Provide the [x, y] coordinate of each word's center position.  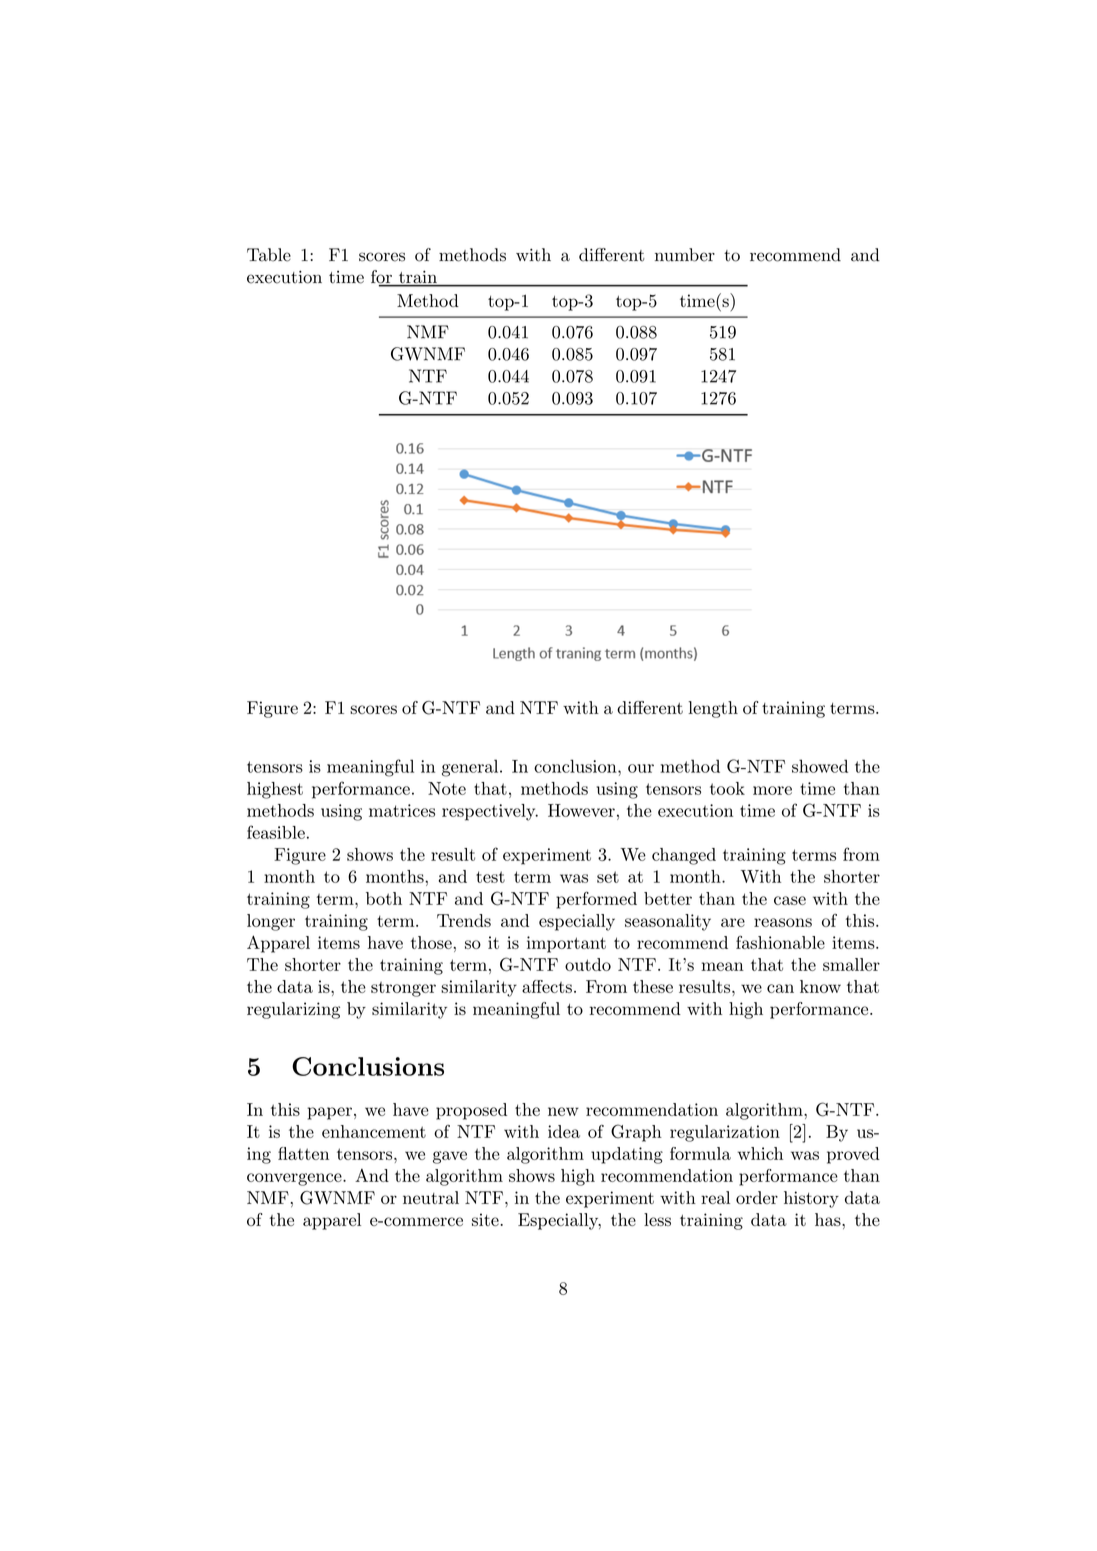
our [641, 768]
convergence [295, 1179]
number [685, 255]
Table [269, 255]
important [566, 944]
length [713, 709]
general [470, 768]
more [772, 790]
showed [820, 766]
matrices [402, 810]
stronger [403, 989]
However [581, 810]
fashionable [780, 942]
